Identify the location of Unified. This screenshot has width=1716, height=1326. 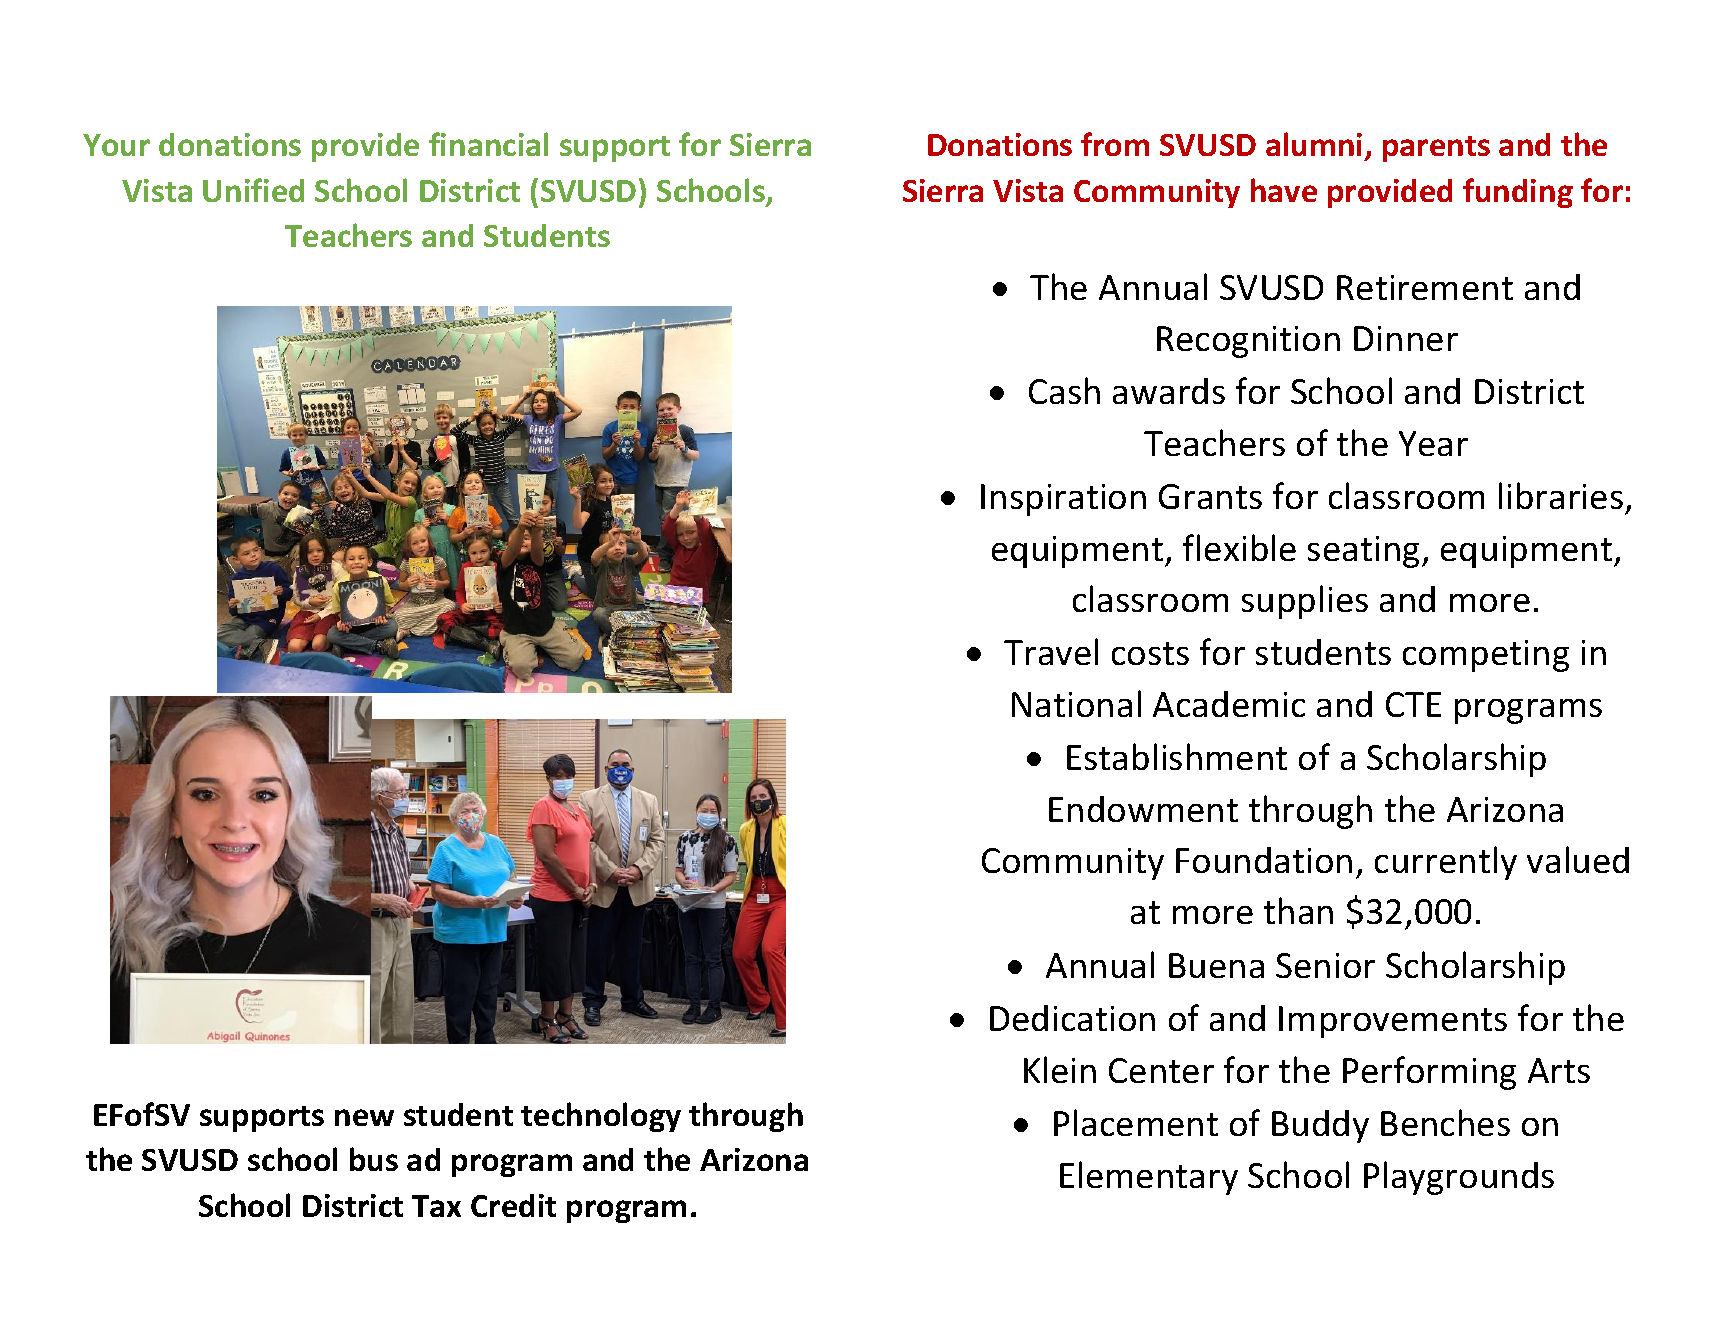
(253, 190).
